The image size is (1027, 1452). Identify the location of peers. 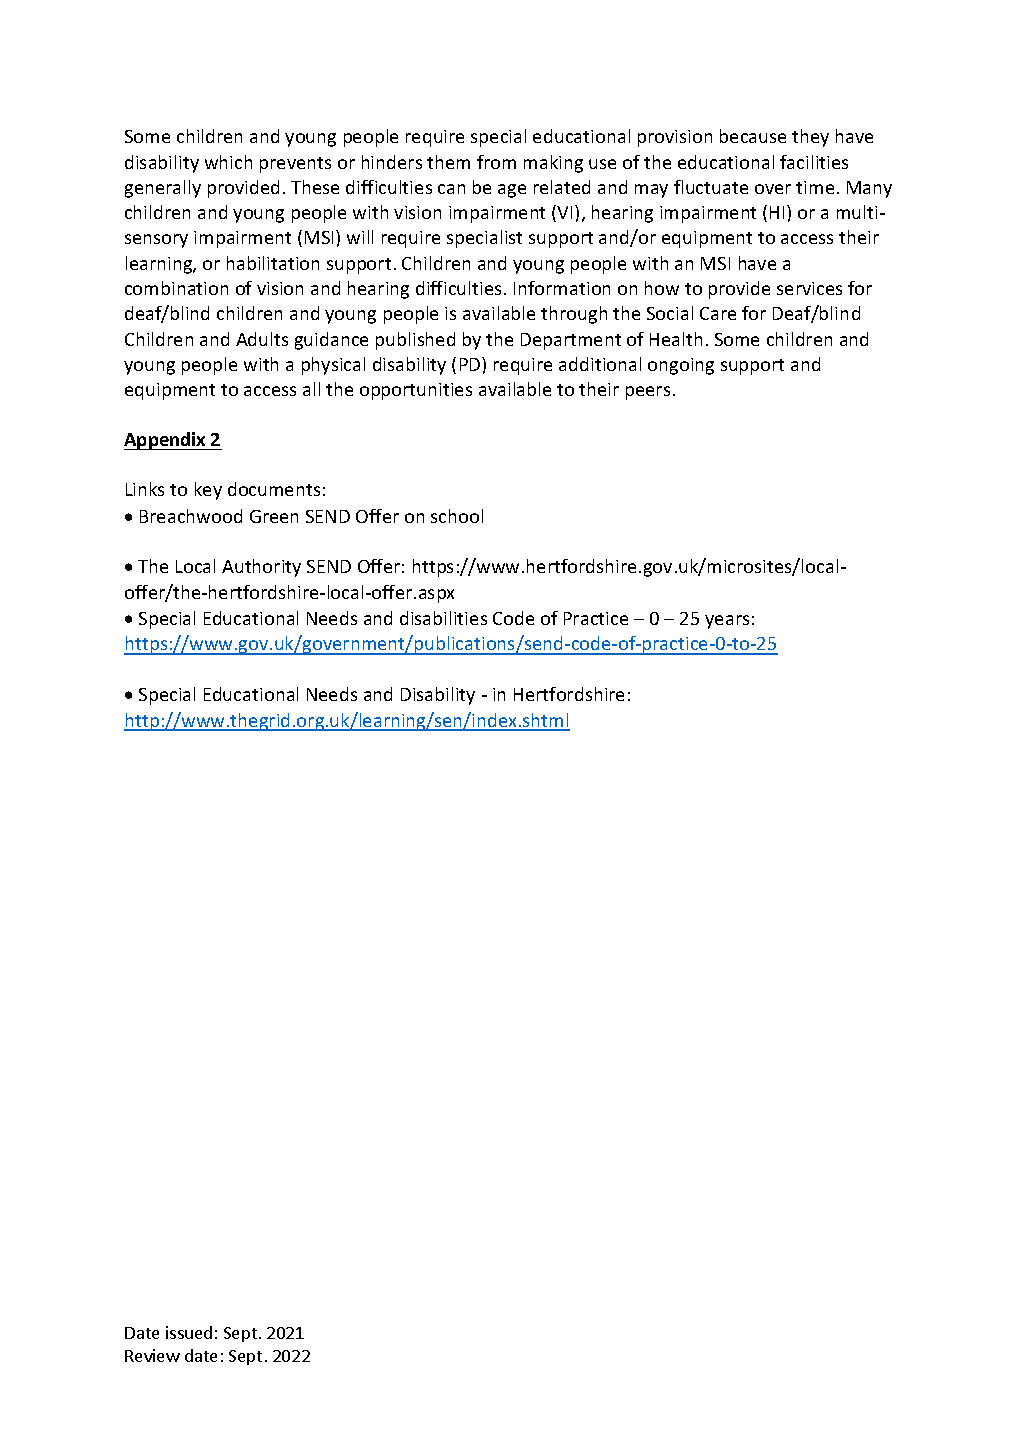
(648, 393).
